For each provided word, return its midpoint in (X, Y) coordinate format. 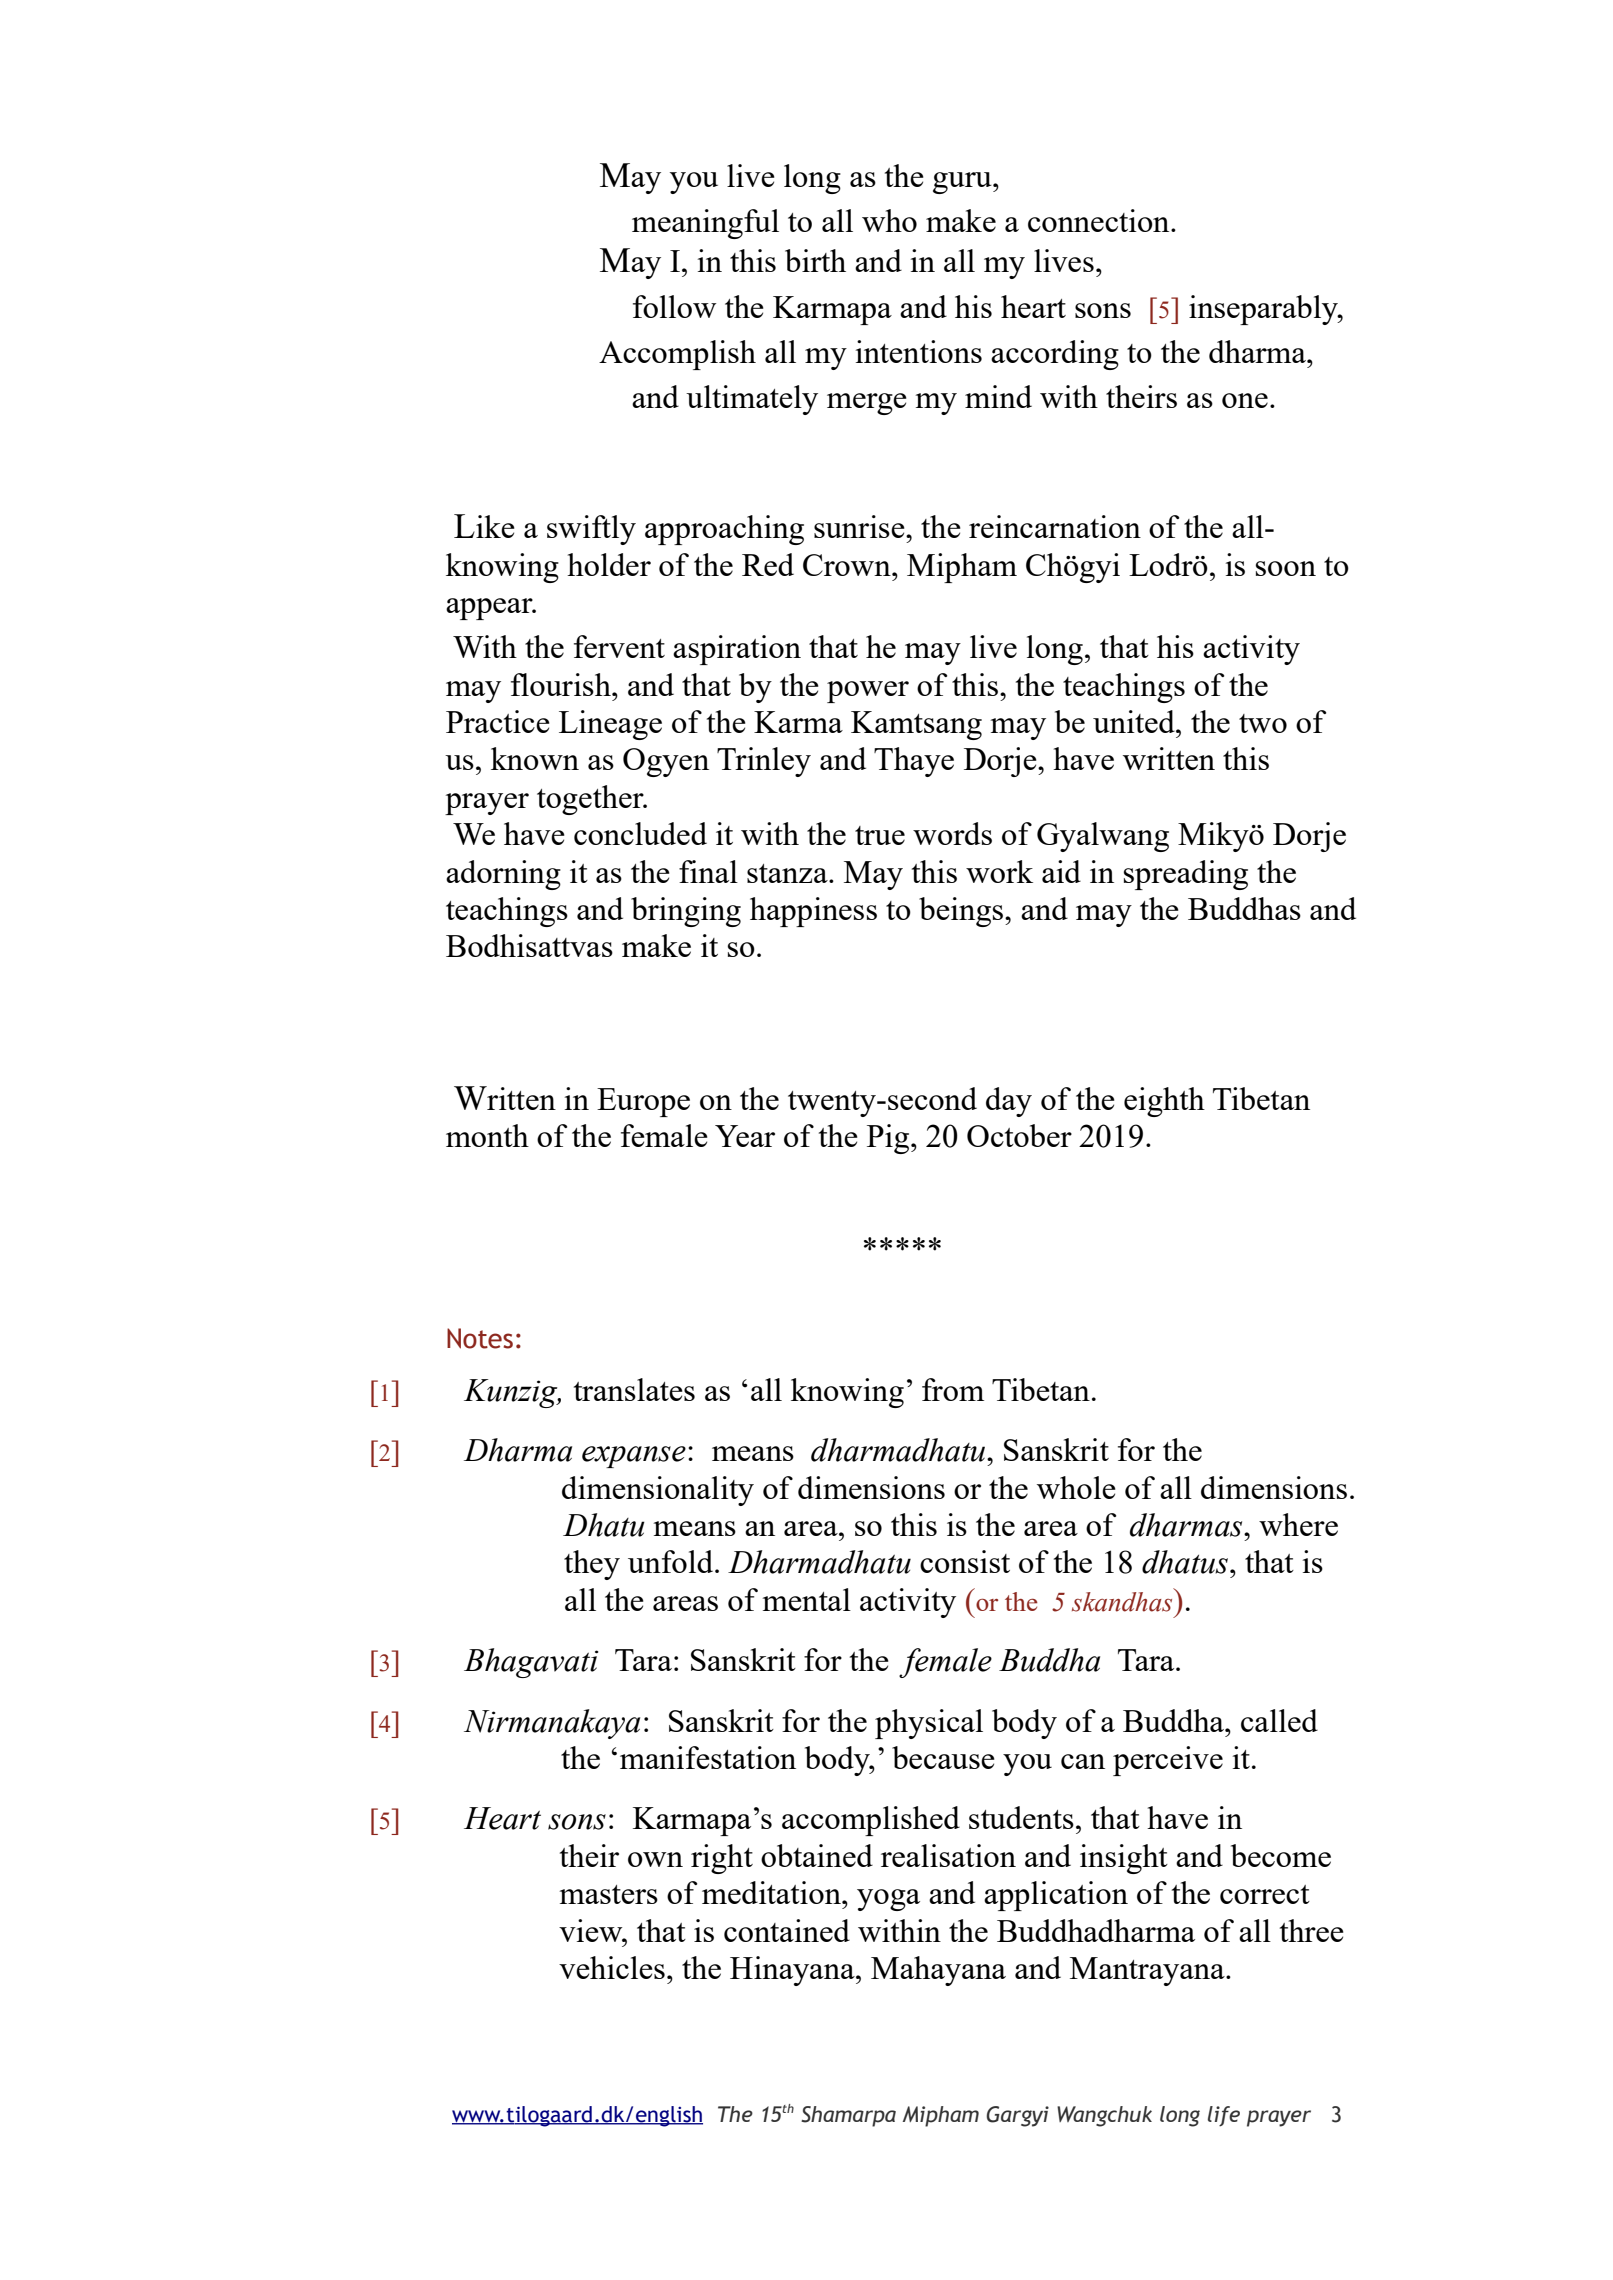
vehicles (612, 1967)
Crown (848, 565)
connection (1100, 220)
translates (634, 1389)
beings (962, 912)
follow (674, 306)
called (1279, 1720)
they (592, 1565)
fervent (619, 646)
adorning (503, 875)
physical (929, 1724)
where (1298, 1524)
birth (815, 260)
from (953, 1389)
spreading (1186, 875)
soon (1286, 568)
